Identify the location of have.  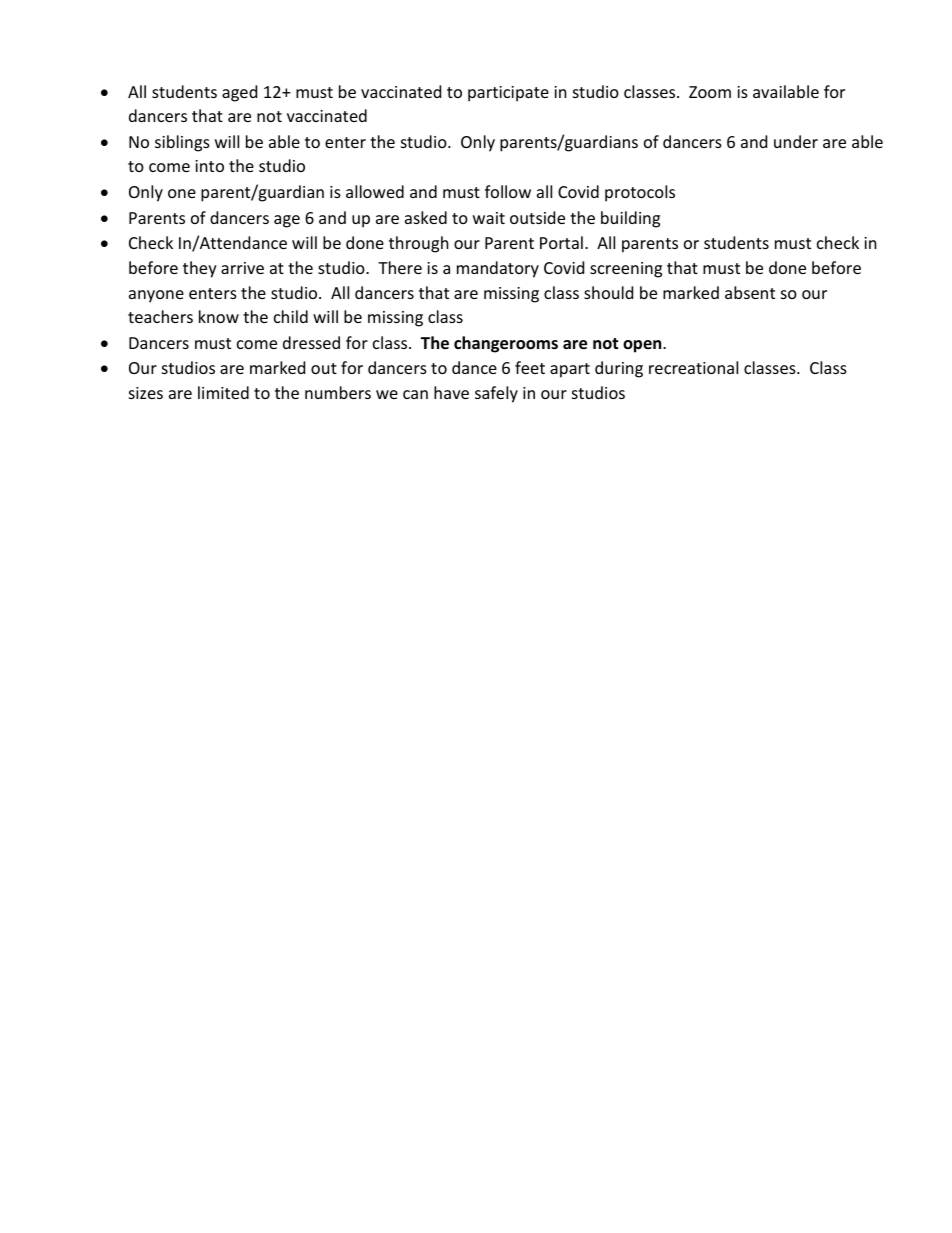
(451, 392).
